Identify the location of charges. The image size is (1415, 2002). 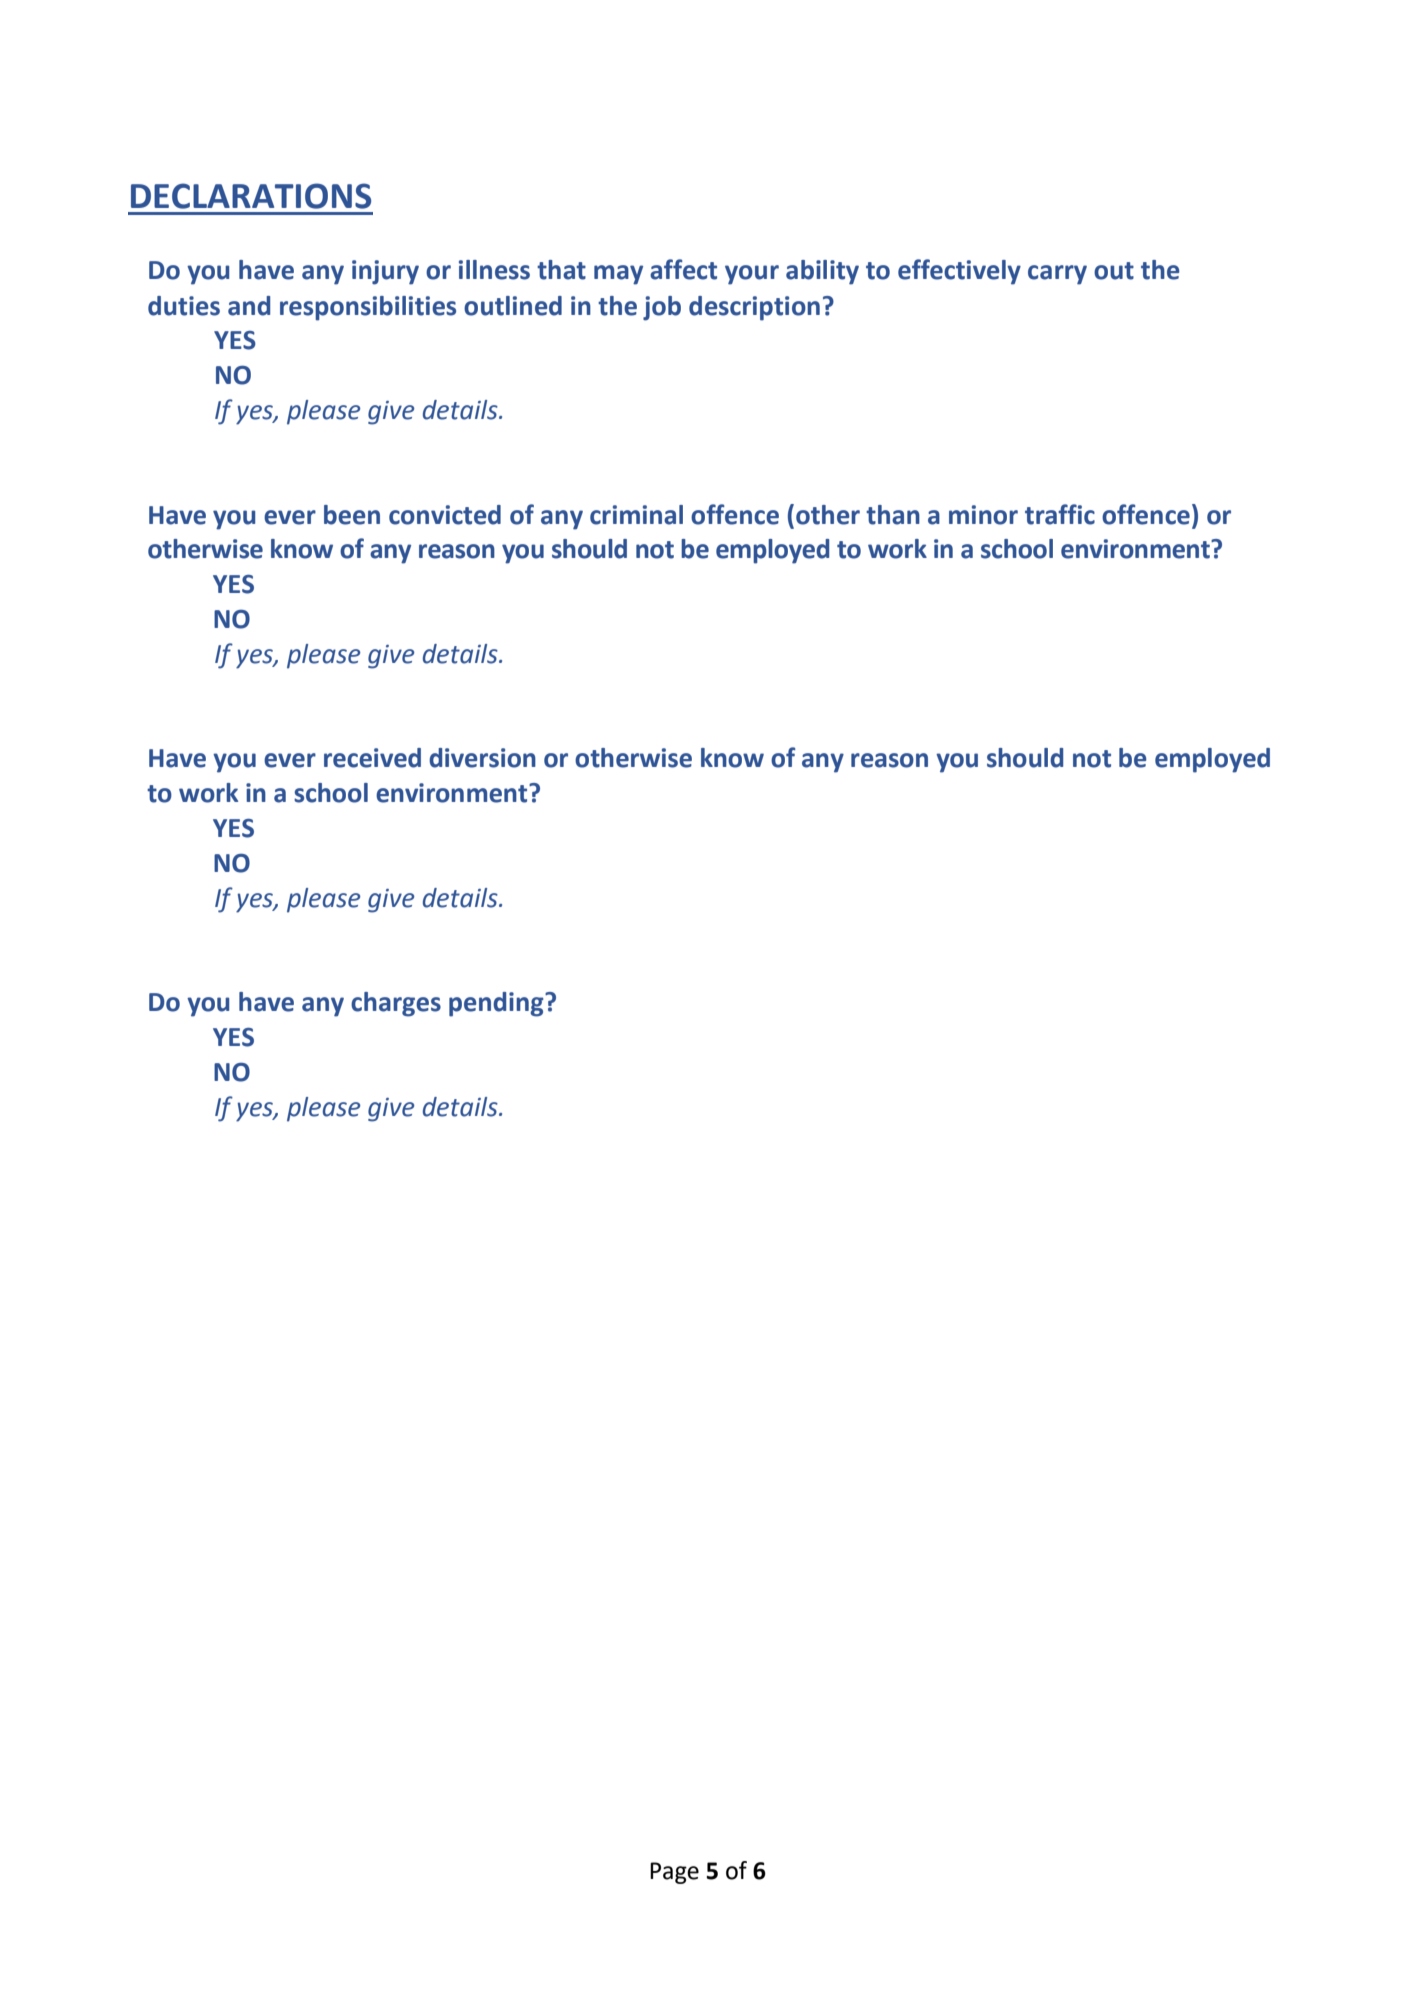
(396, 1004).
